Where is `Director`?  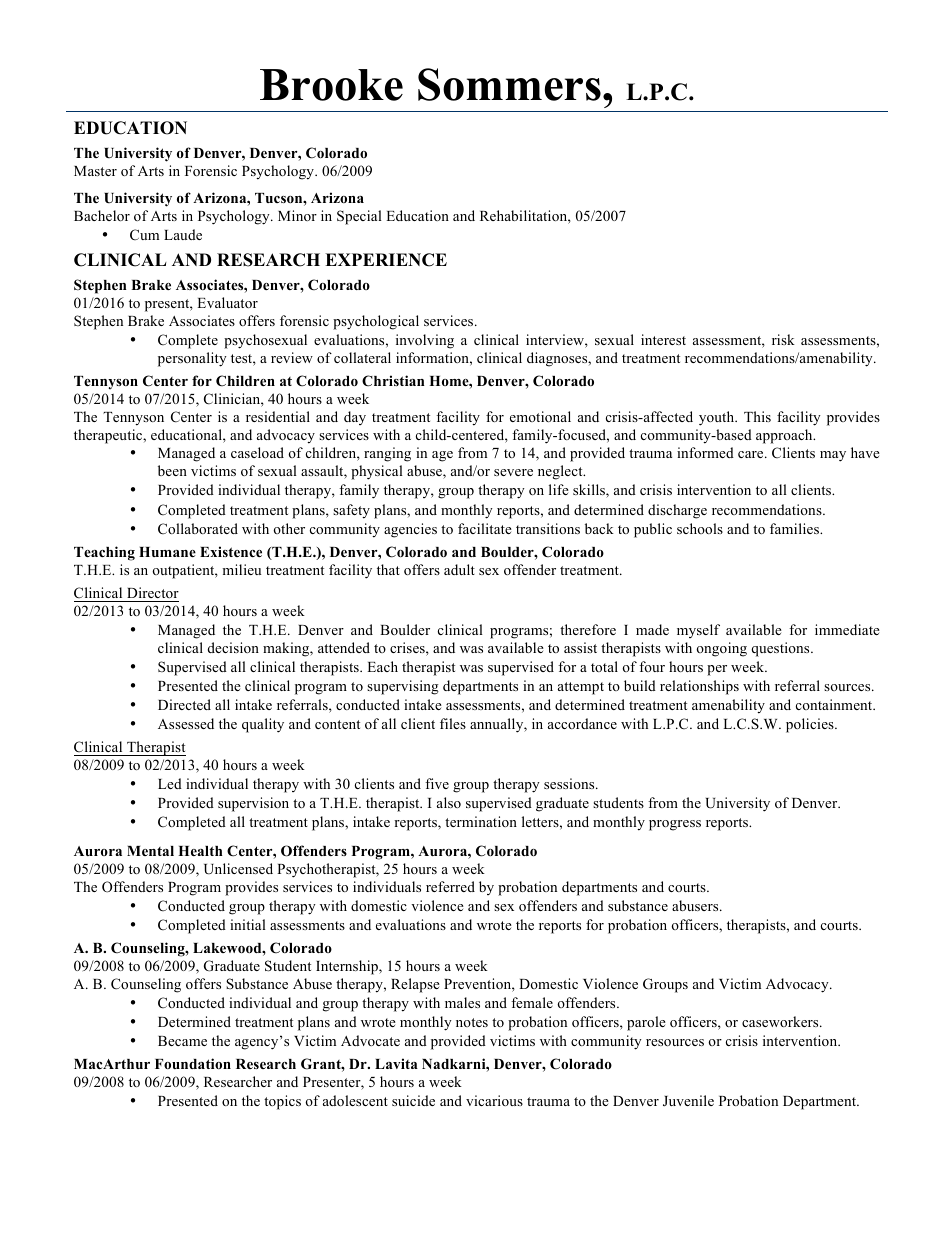 Director is located at coordinates (153, 592).
